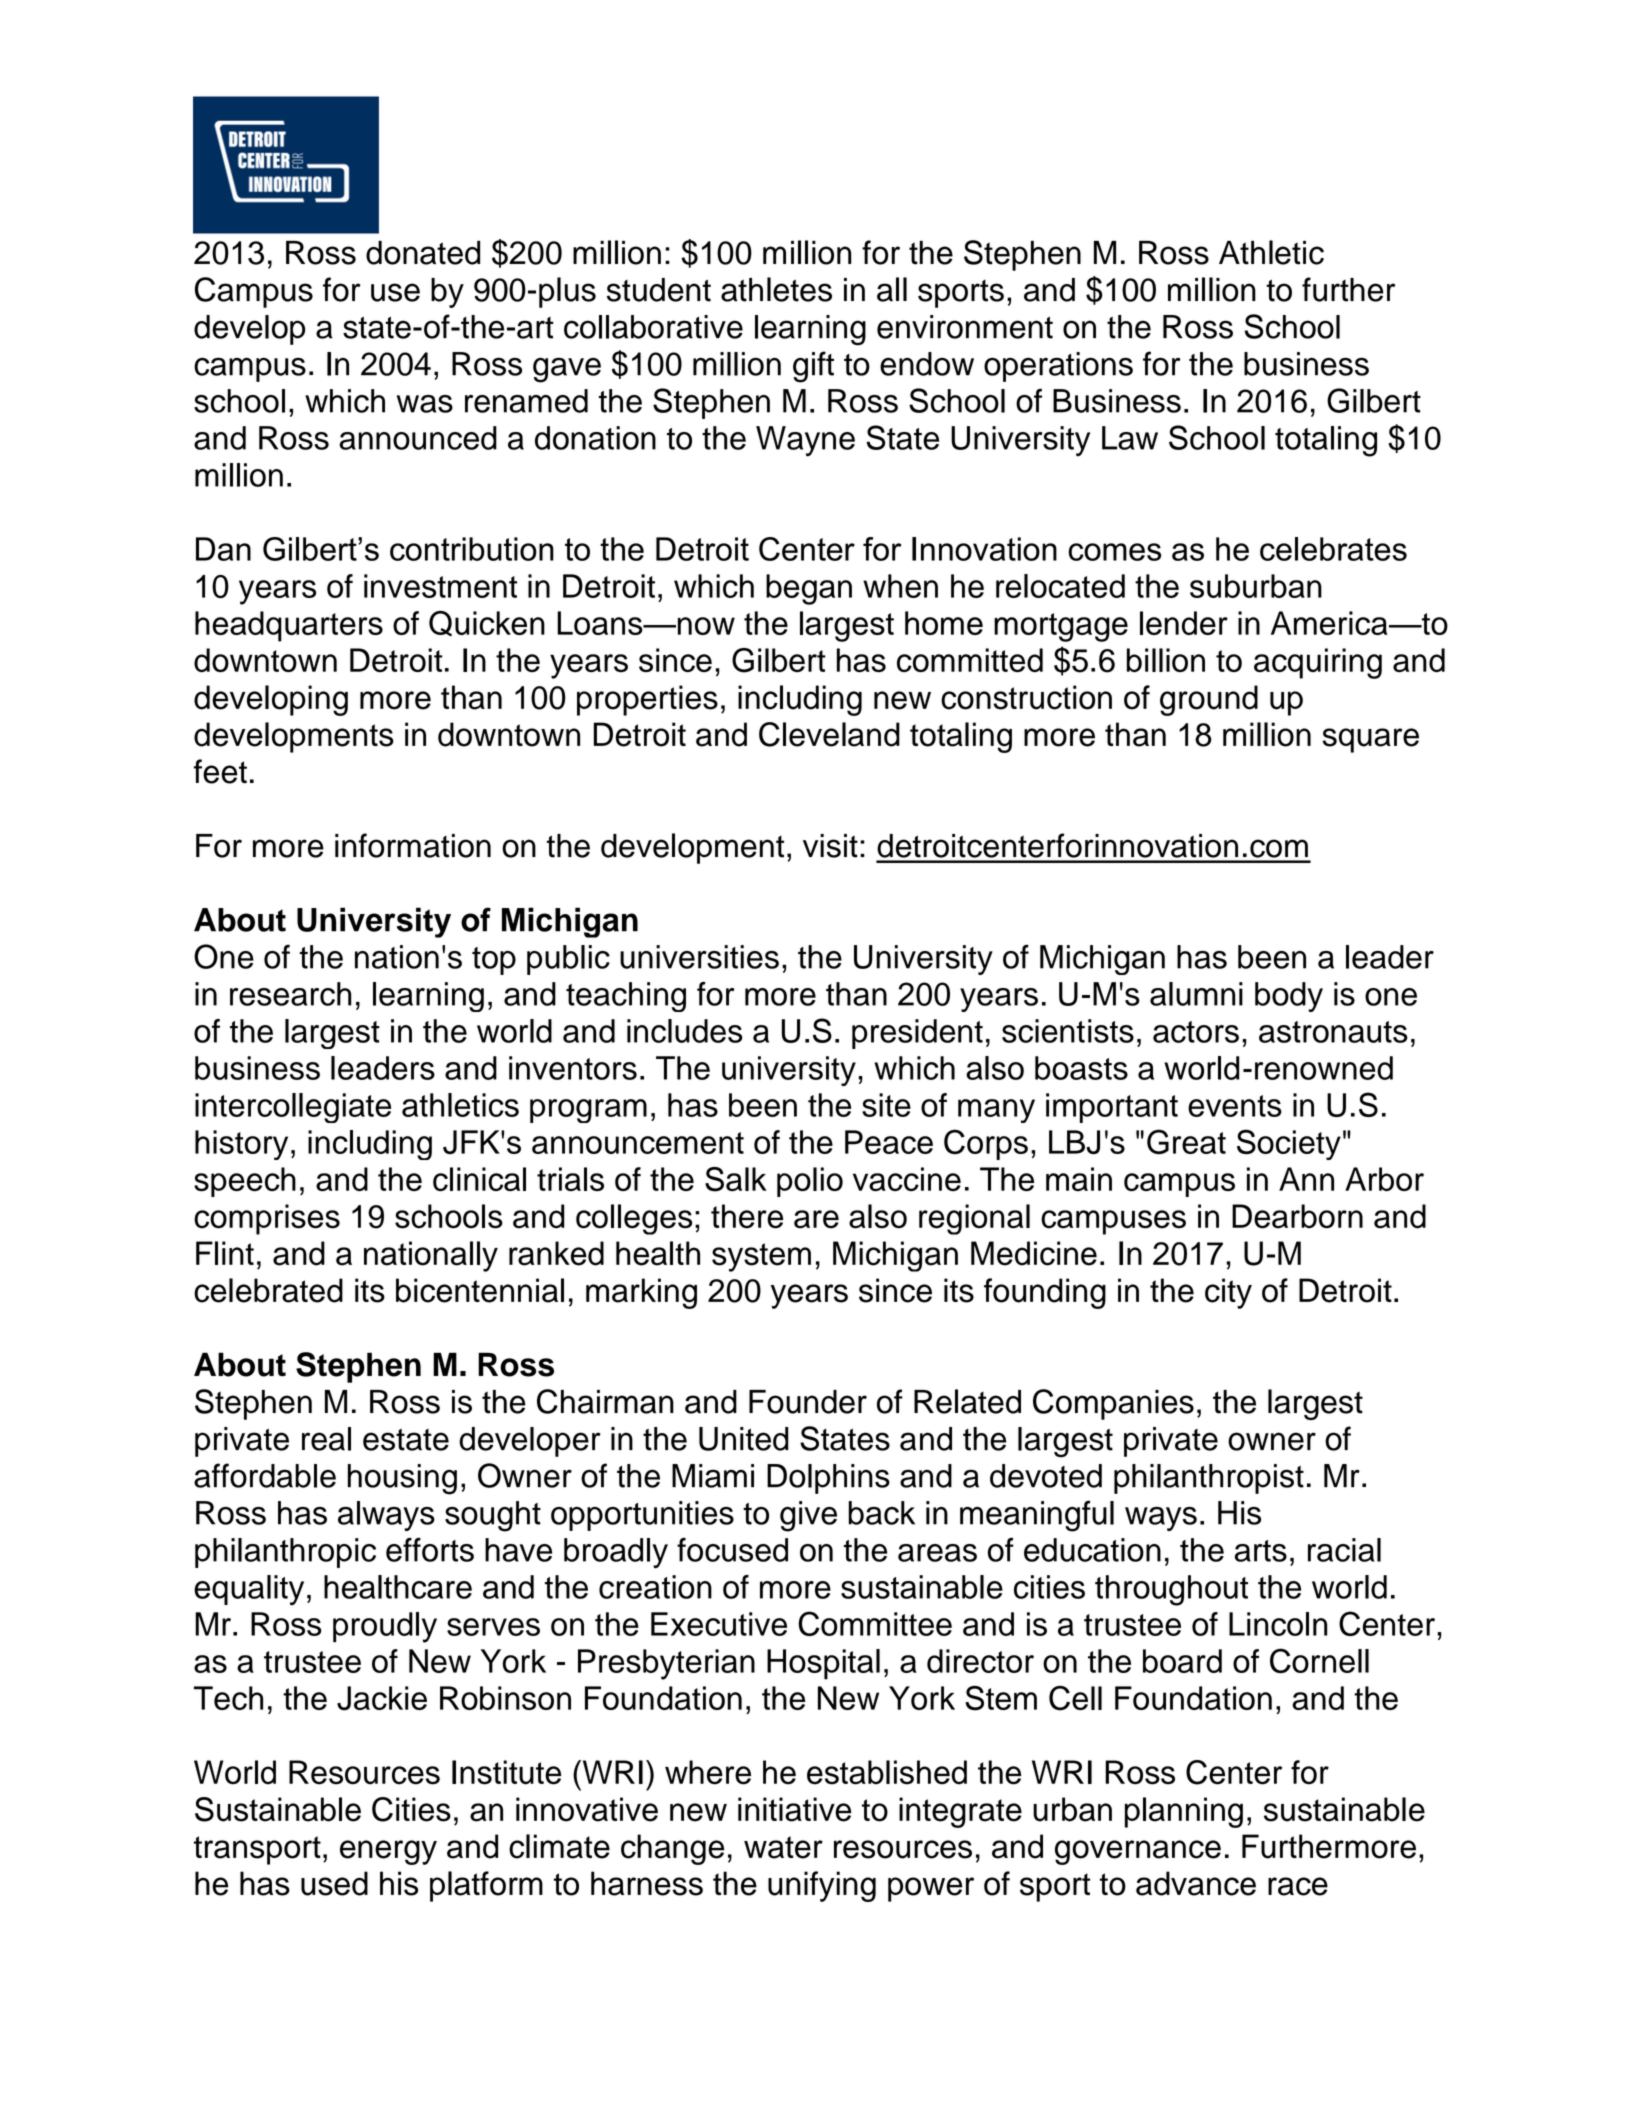 The height and width of the image is (2127, 1644). I want to click on donated, so click(423, 252).
